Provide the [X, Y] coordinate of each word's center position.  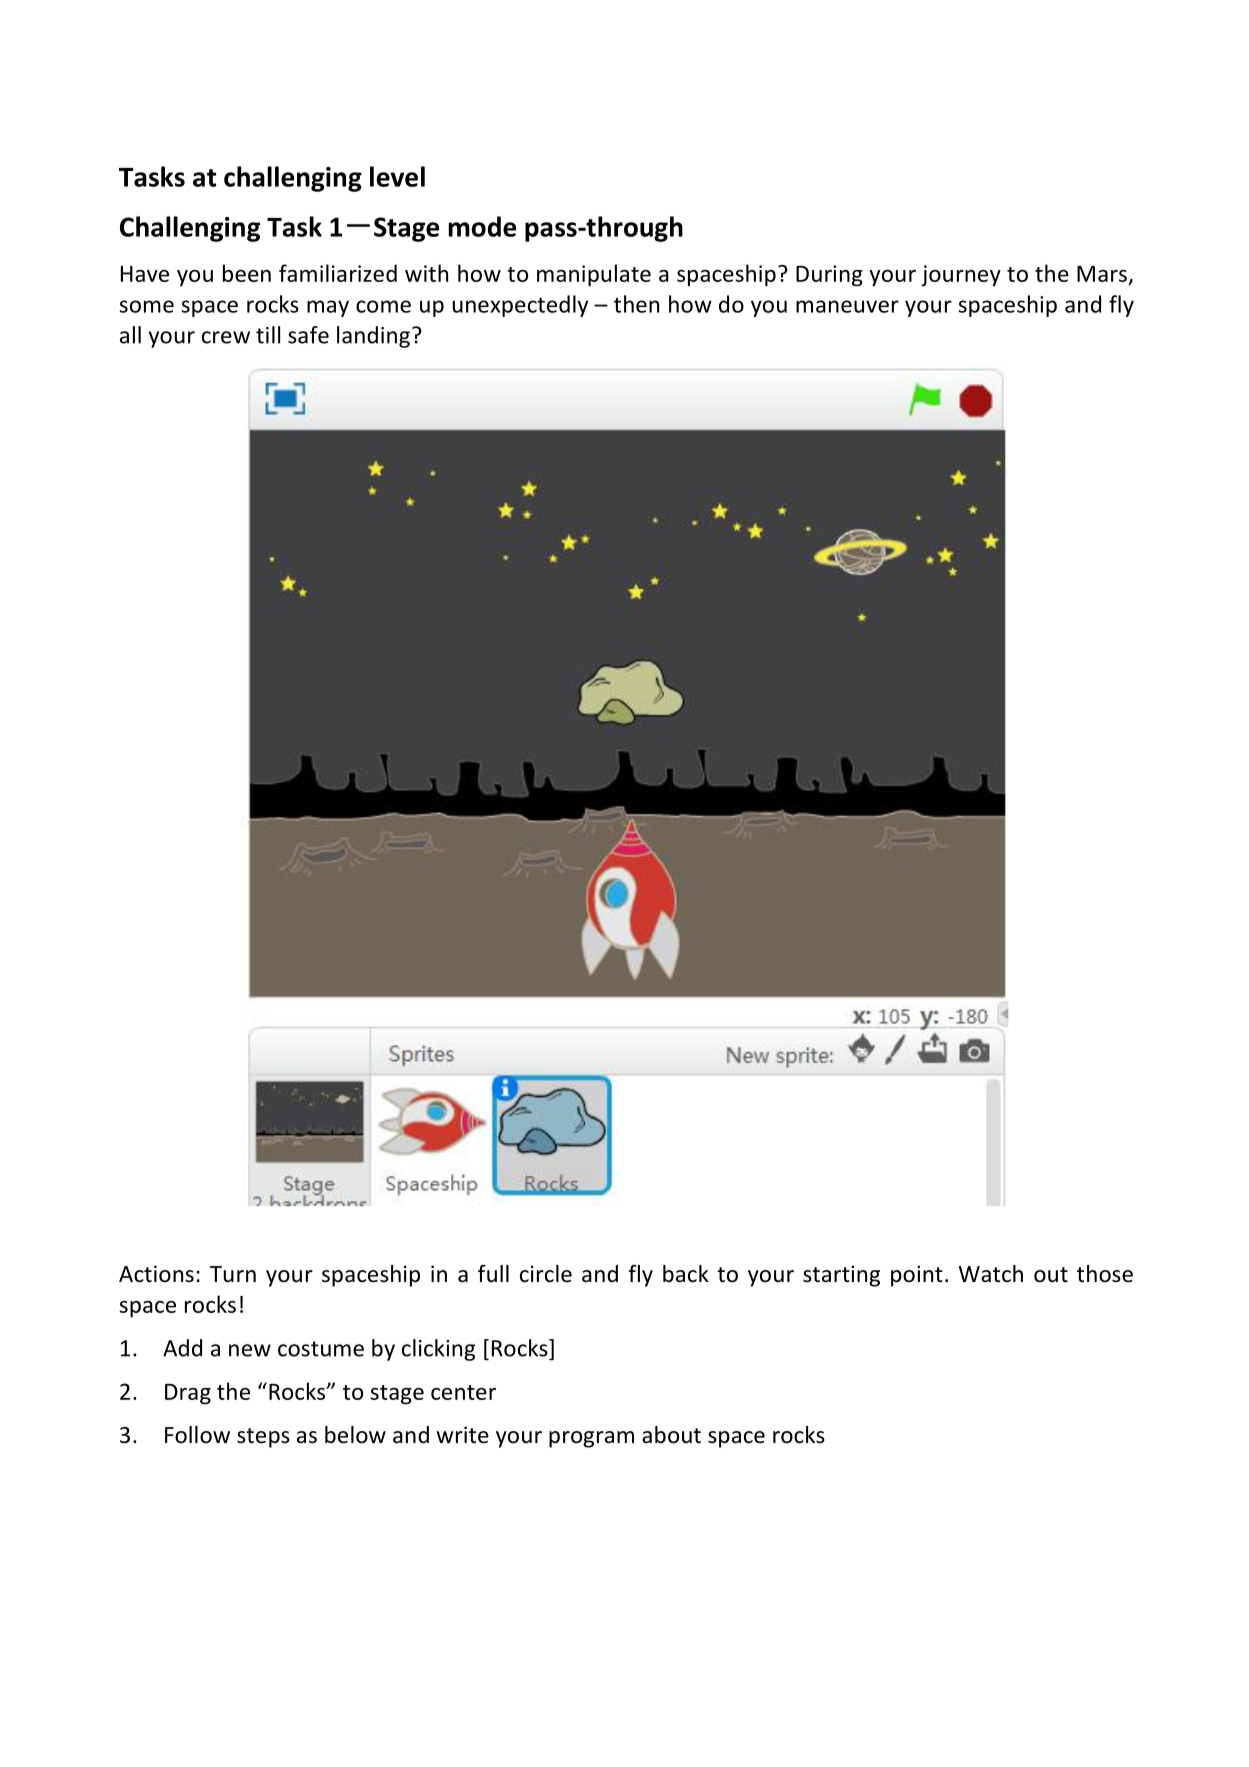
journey [961, 276]
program [591, 1439]
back [686, 1274]
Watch [991, 1274]
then [636, 304]
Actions [156, 1274]
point [917, 1276]
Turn [233, 1274]
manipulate [594, 275]
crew [226, 337]
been [247, 273]
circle [546, 1274]
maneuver [847, 306]
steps [263, 1438]
